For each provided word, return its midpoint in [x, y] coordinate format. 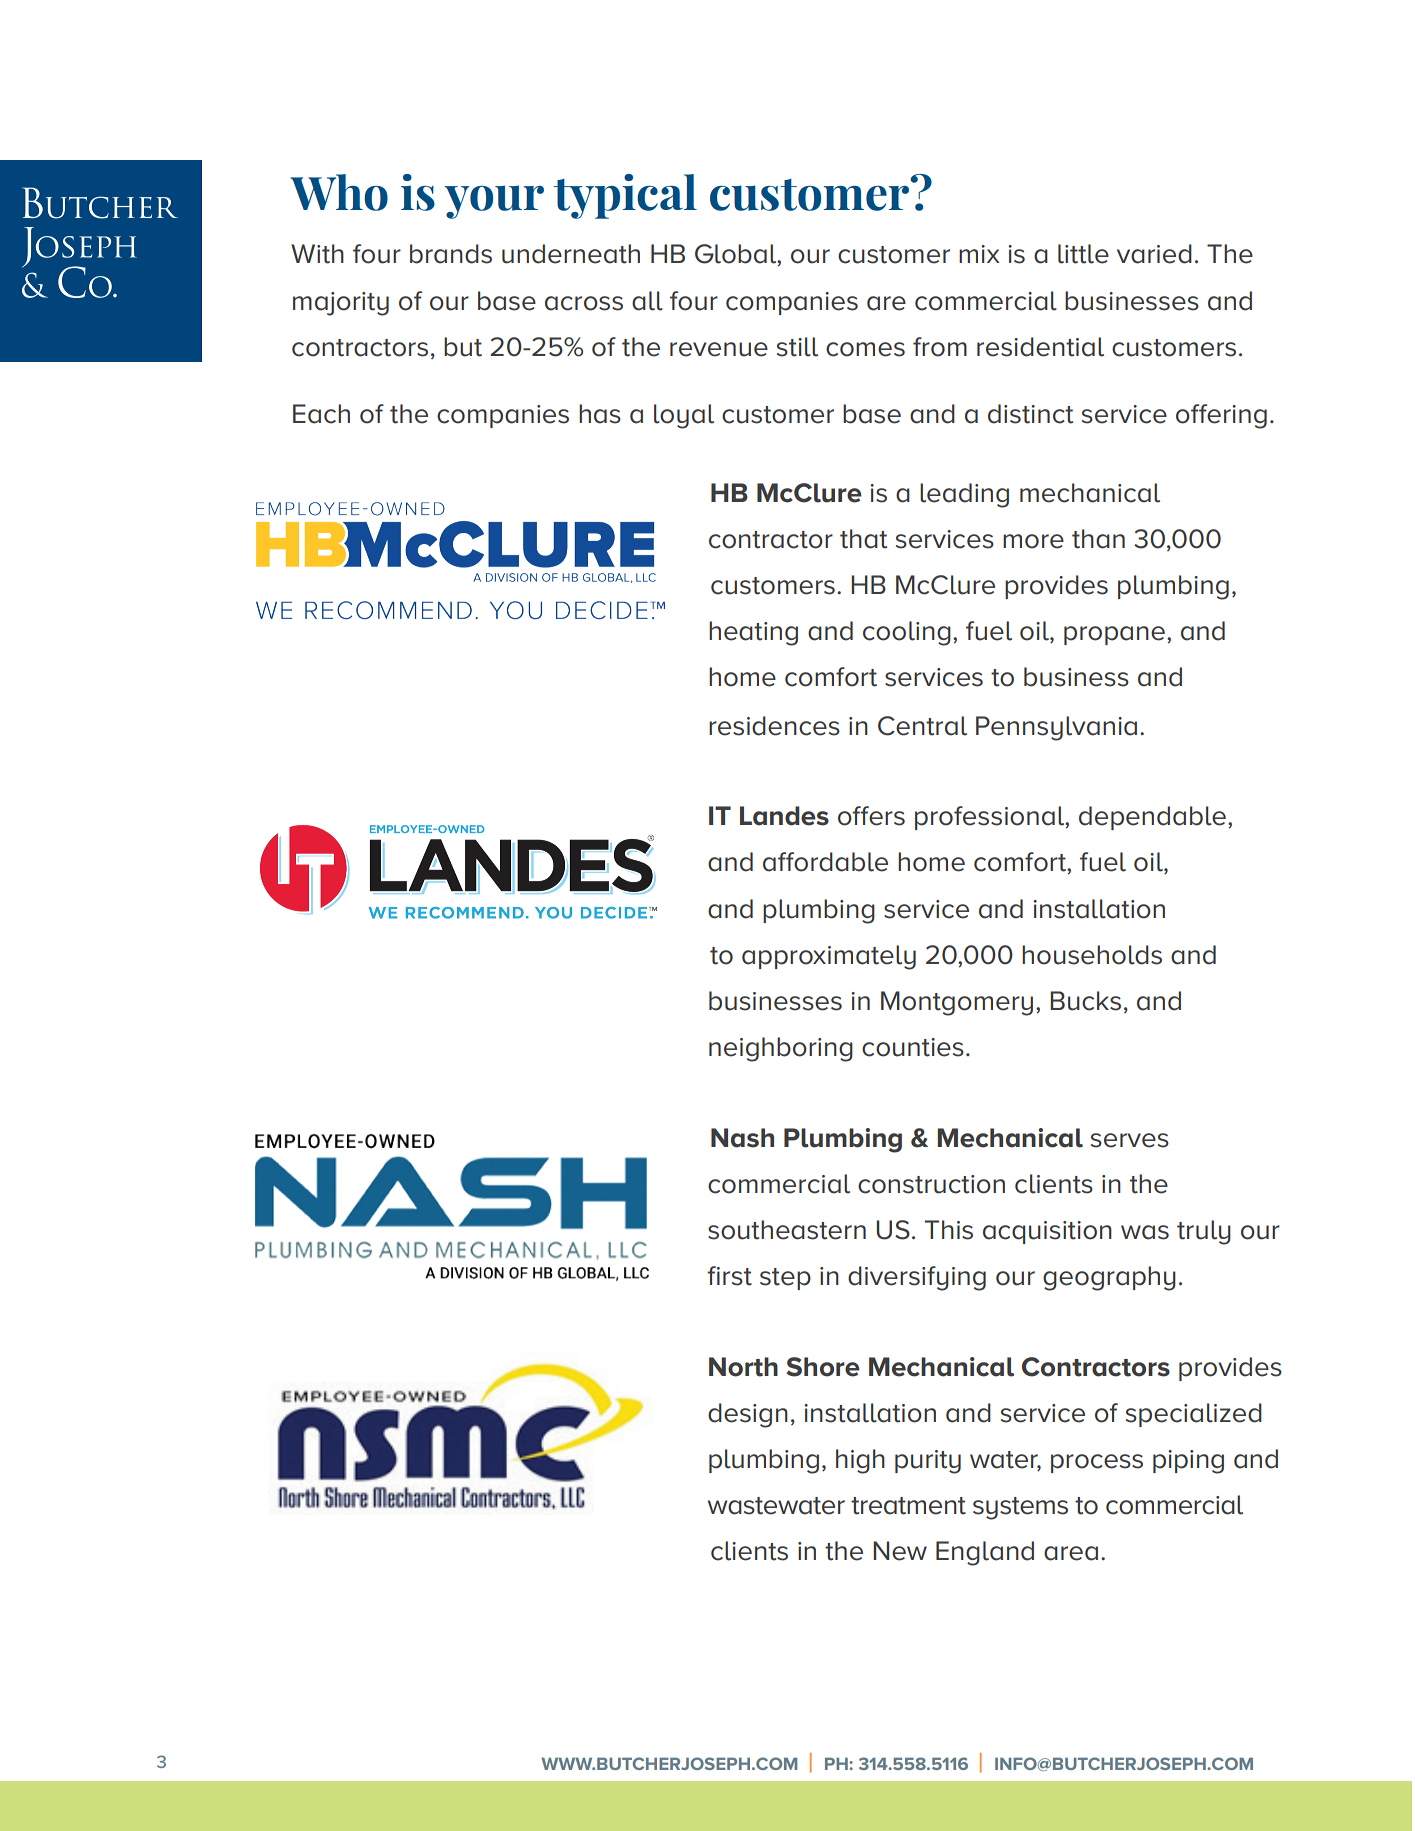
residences [774, 726]
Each [321, 414]
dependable [1152, 818]
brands [451, 254]
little [1083, 254]
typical [625, 196]
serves [1130, 1140]
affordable [825, 862]
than [1098, 539]
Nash [742, 1138]
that [863, 539]
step [785, 1279]
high [860, 1461]
